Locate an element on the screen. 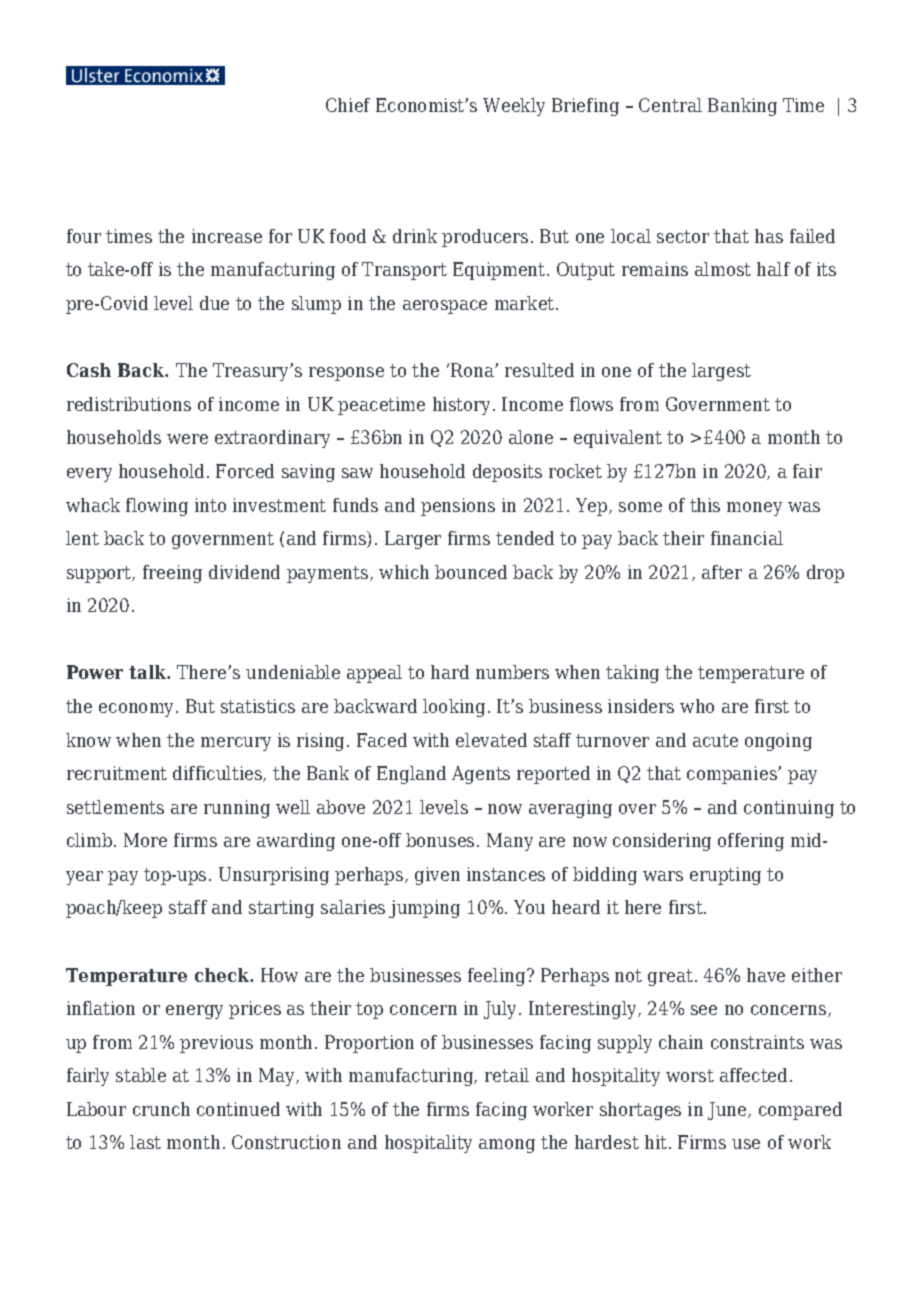  aerospace is located at coordinates (445, 307).
